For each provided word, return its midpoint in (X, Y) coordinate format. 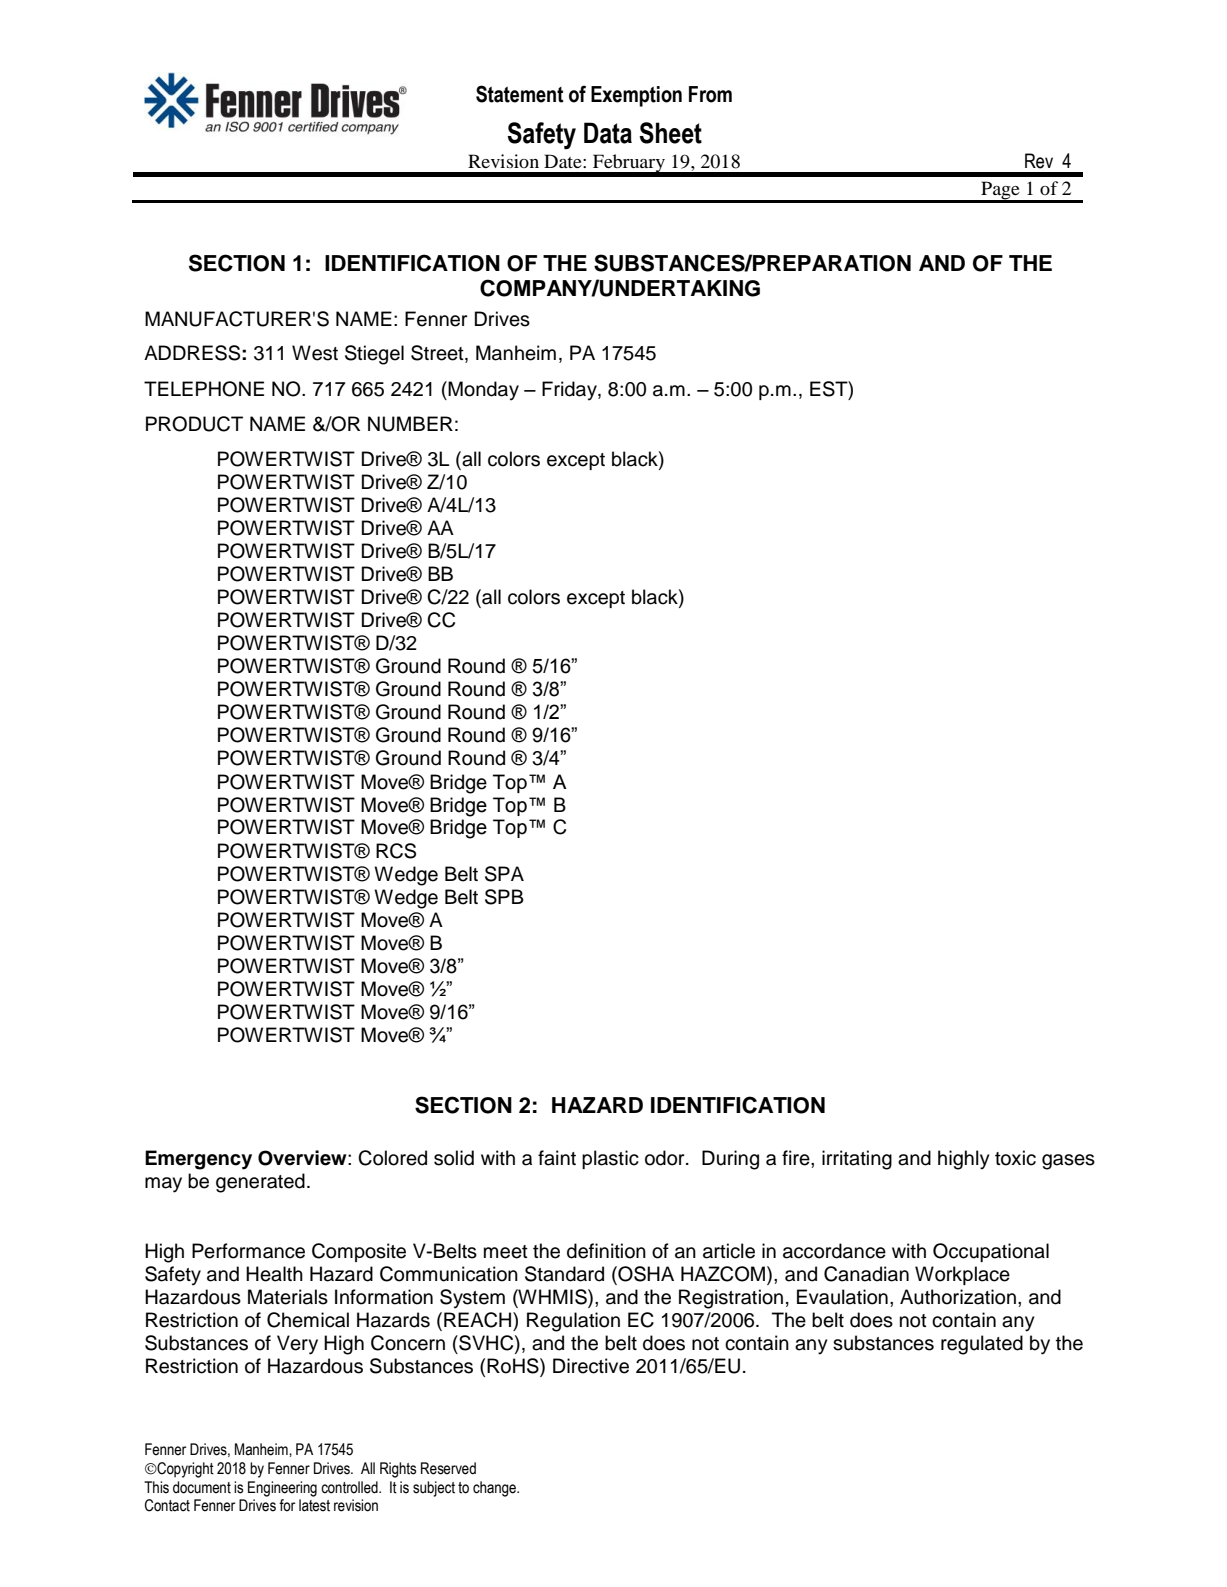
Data (608, 133)
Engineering (282, 1489)
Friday (570, 391)
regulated (982, 1345)
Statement (520, 94)
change (495, 1489)
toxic (1015, 1158)
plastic (610, 1159)
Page (1000, 191)
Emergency (198, 1160)
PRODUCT (194, 424)
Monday (483, 391)
